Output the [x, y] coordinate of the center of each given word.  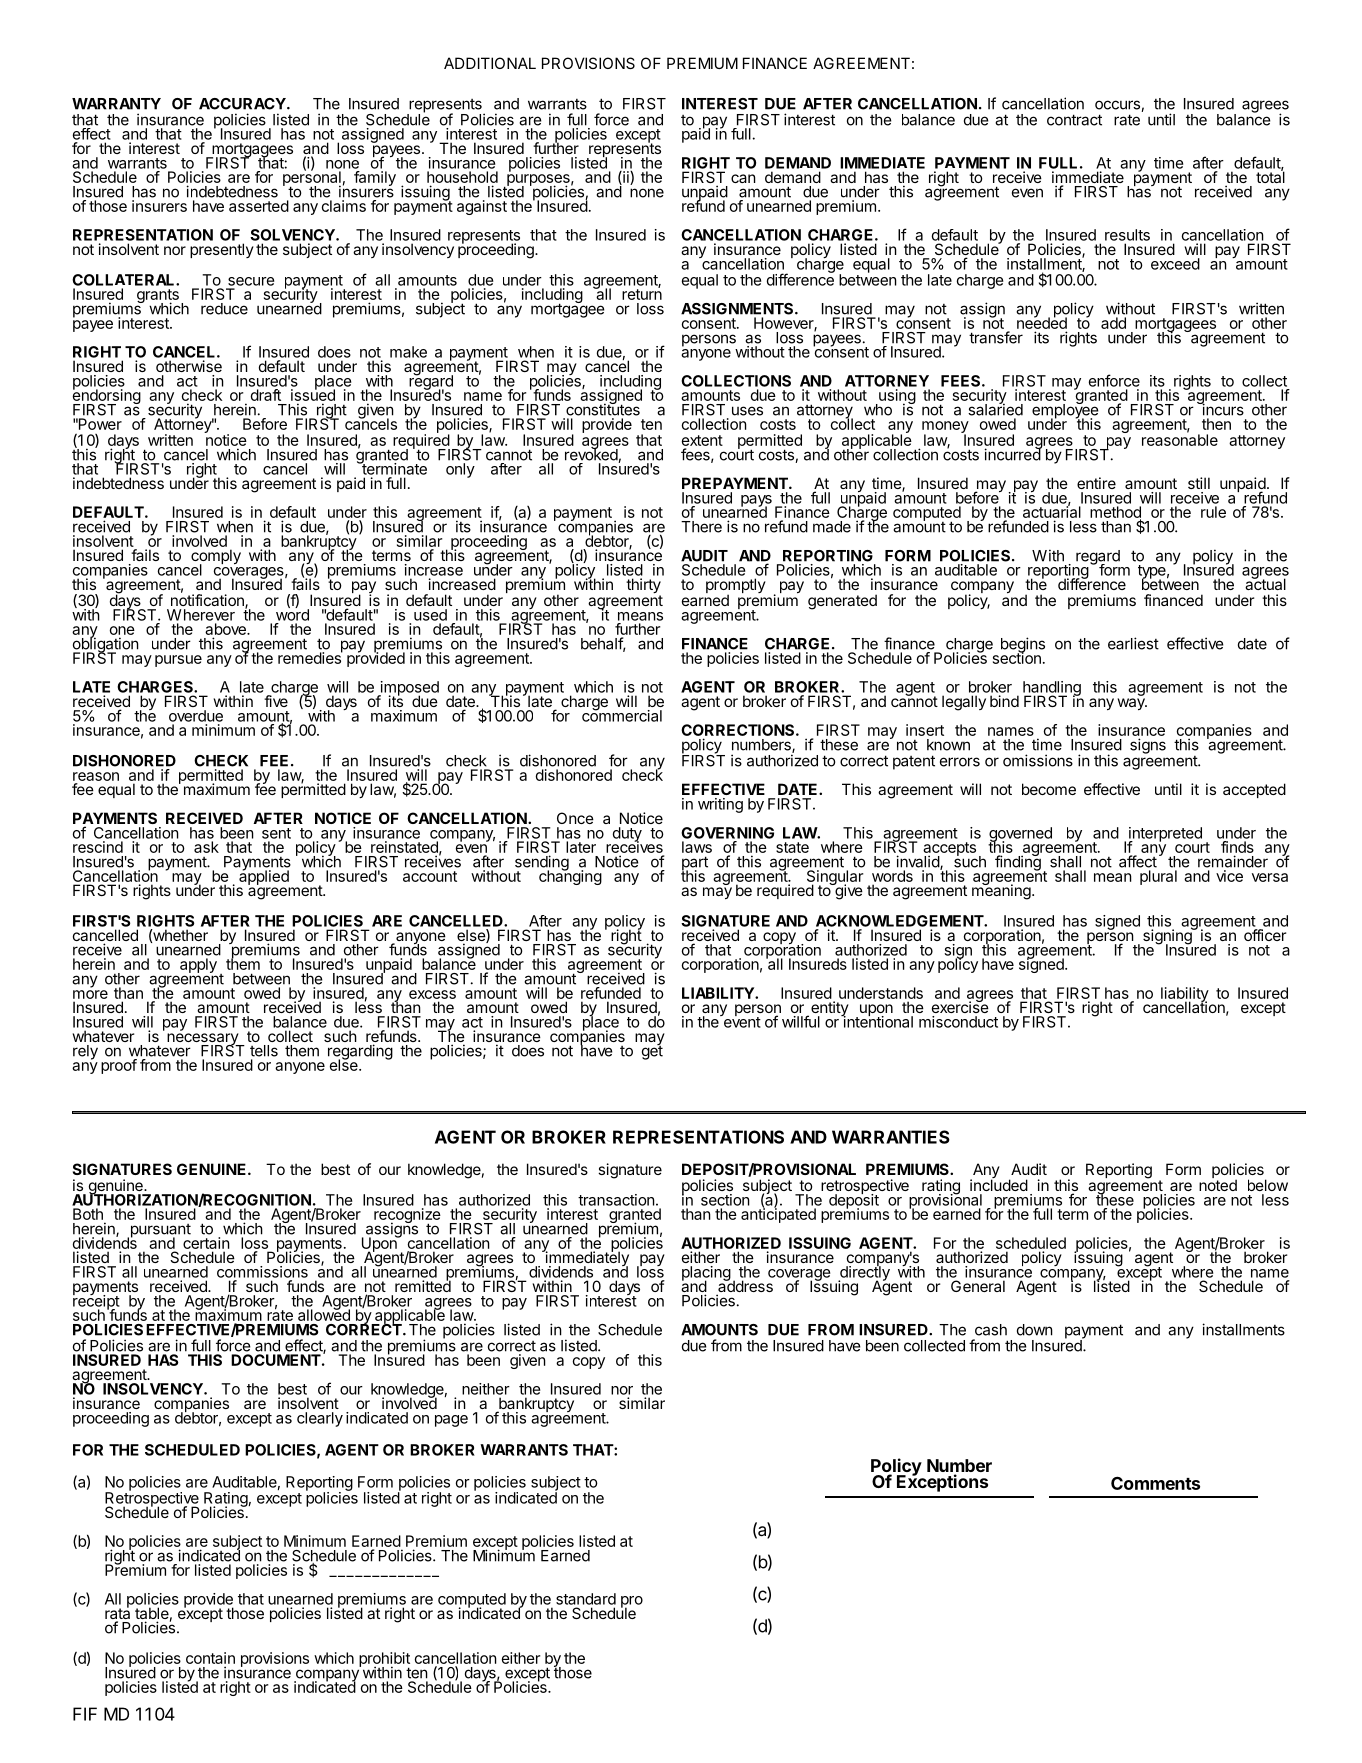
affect [1138, 861]
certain [206, 1243]
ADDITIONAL [490, 63]
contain [210, 1658]
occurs [1118, 106]
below [1268, 1185]
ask [206, 847]
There [701, 527]
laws [697, 847]
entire [1096, 483]
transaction [616, 1200]
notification [208, 600]
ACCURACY [243, 104]
